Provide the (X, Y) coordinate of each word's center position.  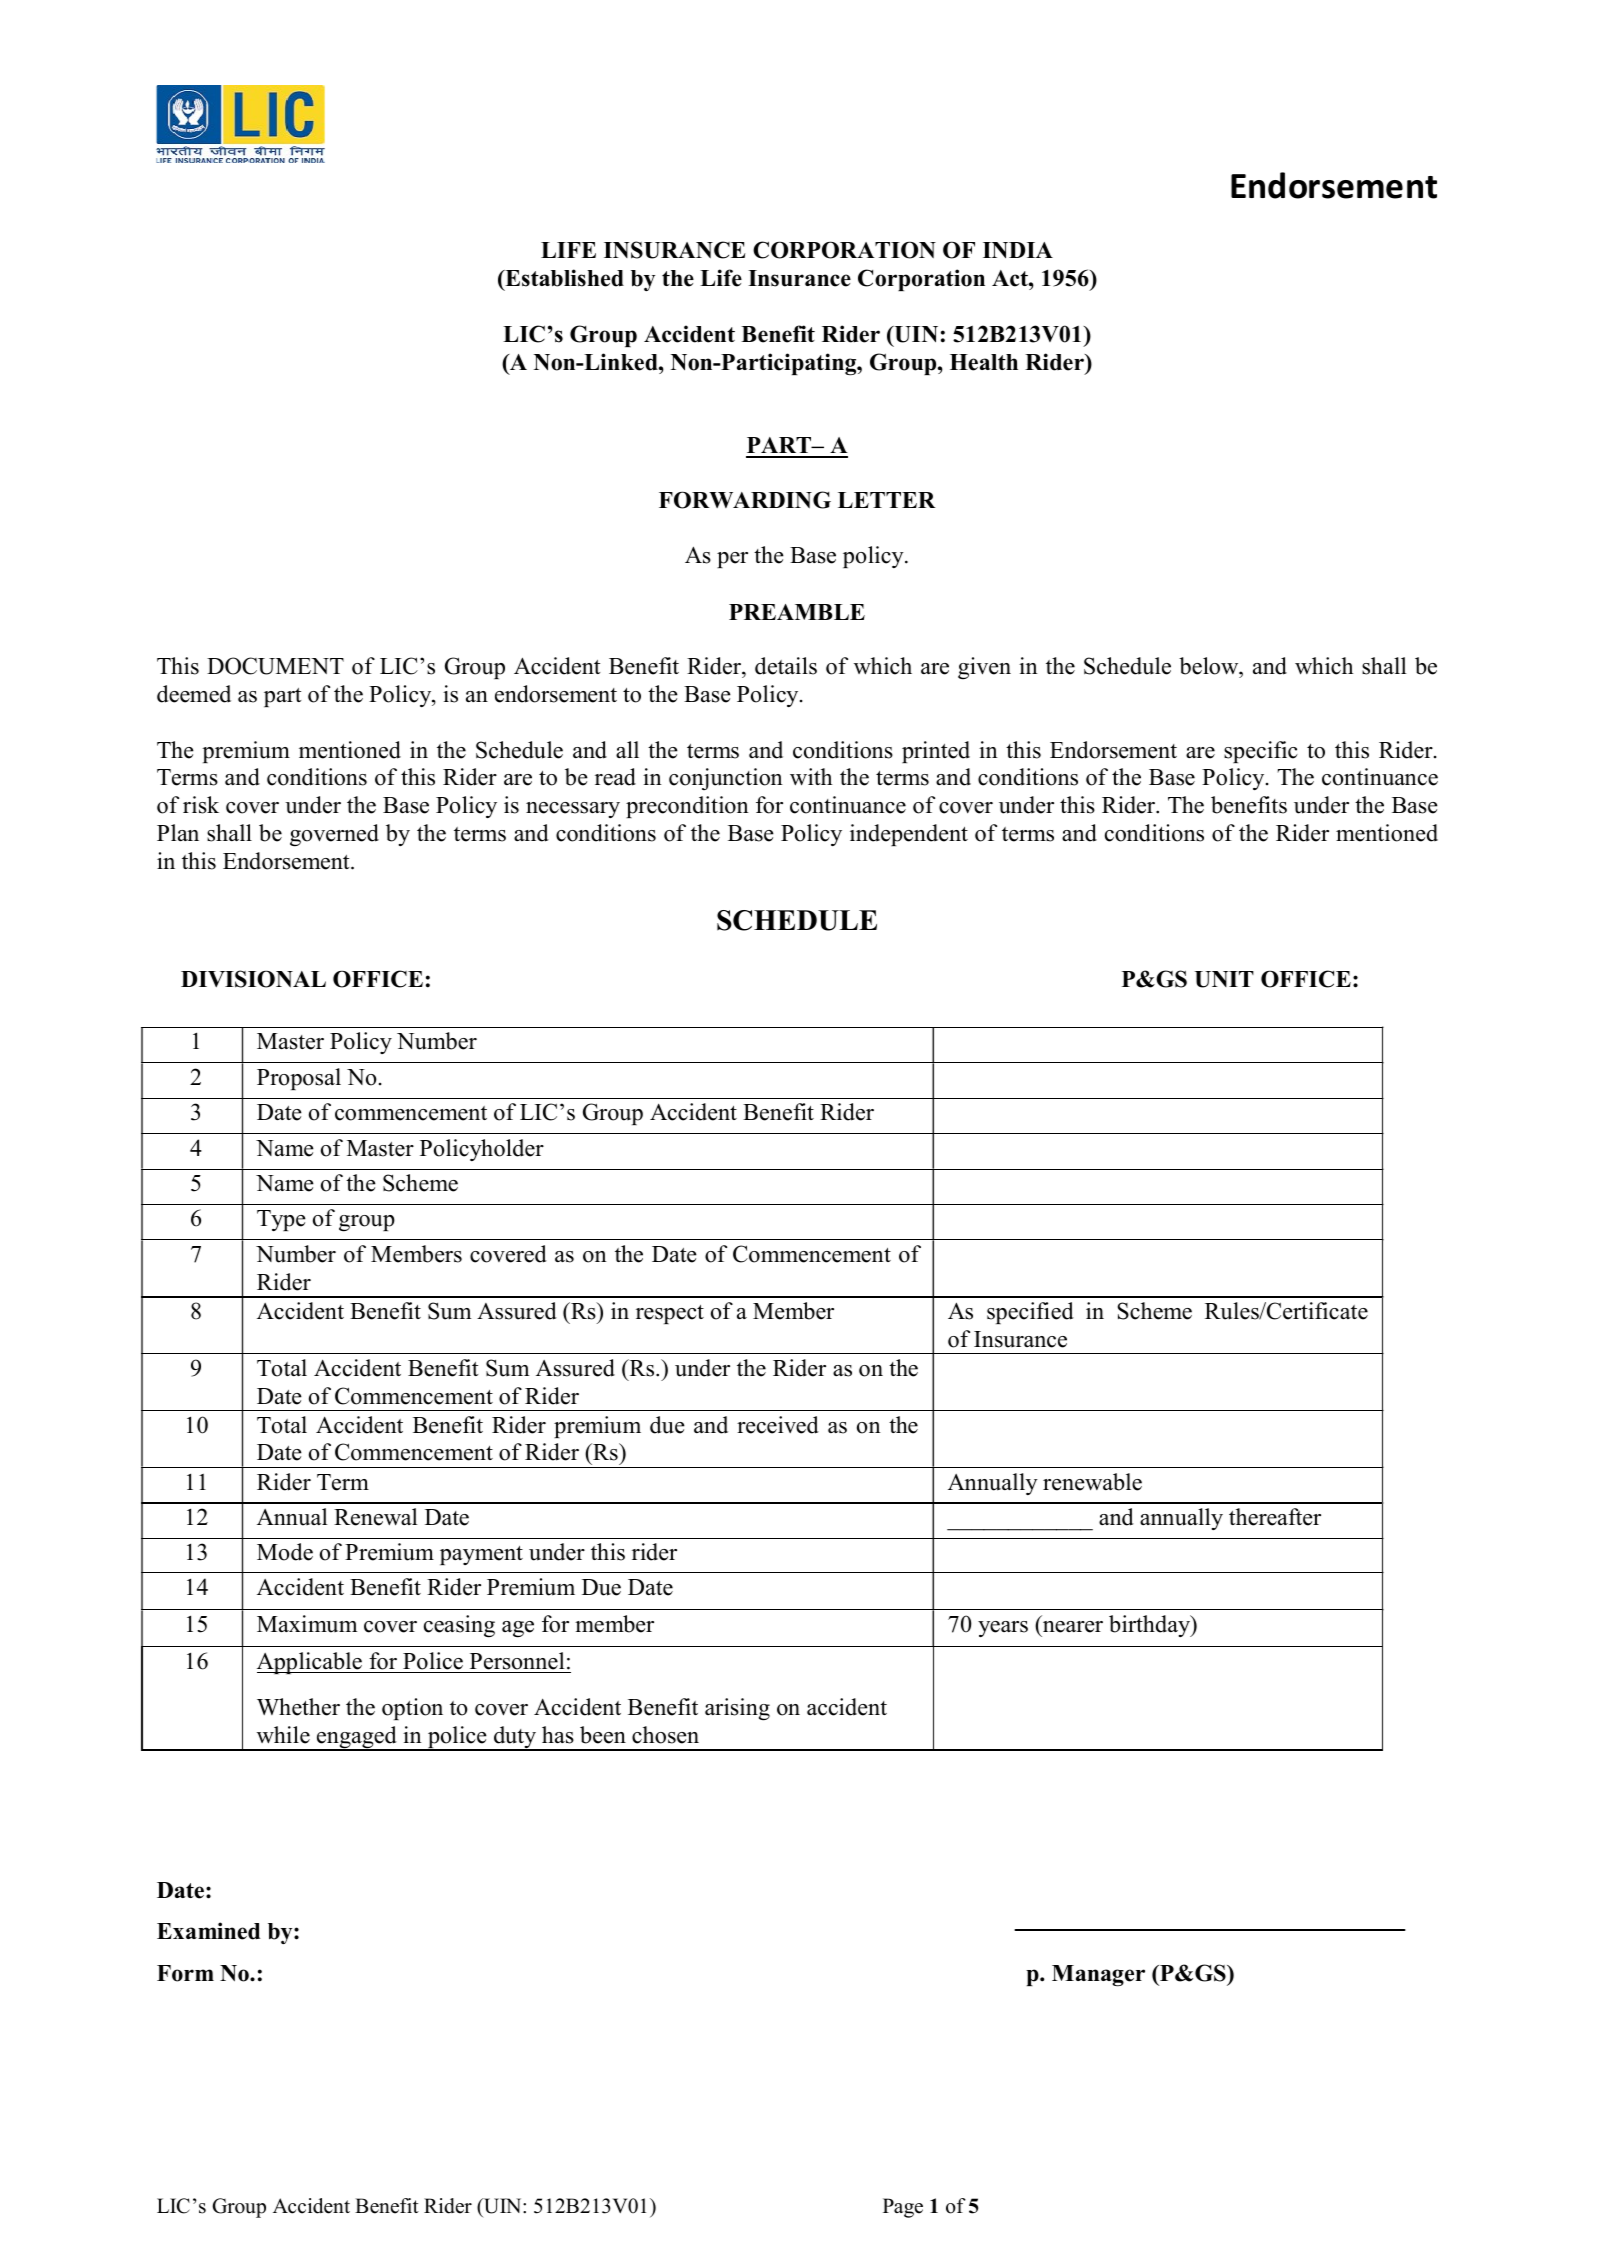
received (778, 1425)
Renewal (376, 1517)
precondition (687, 807)
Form (185, 1973)
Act (1011, 278)
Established (563, 278)
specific (1261, 752)
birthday (1151, 1626)
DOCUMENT (275, 666)
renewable (1092, 1482)
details (786, 666)
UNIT (1224, 979)
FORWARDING (745, 500)
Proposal (299, 1079)
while (283, 1735)
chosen (665, 1735)
